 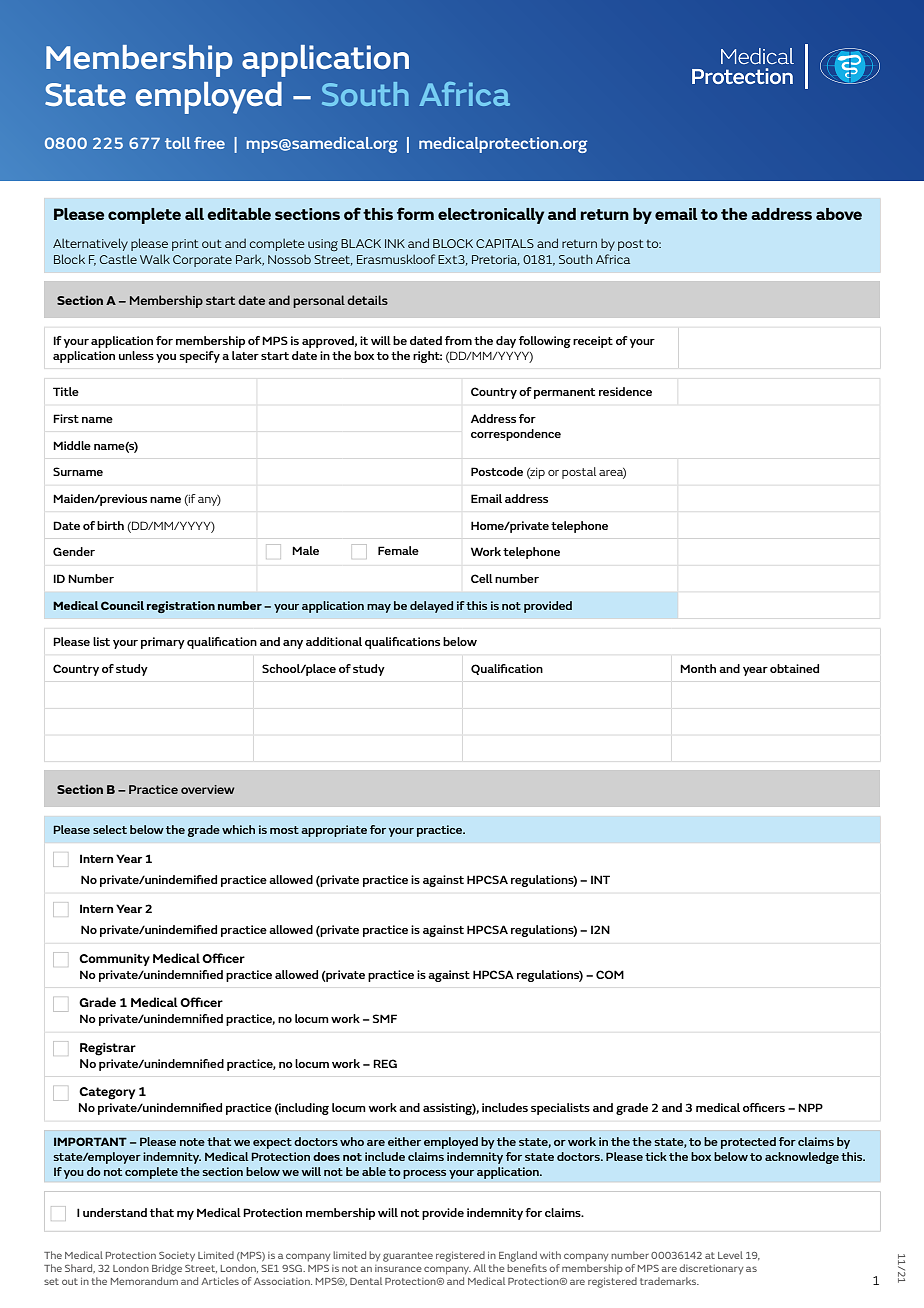 I want to click on select, so click(x=110, y=829).
